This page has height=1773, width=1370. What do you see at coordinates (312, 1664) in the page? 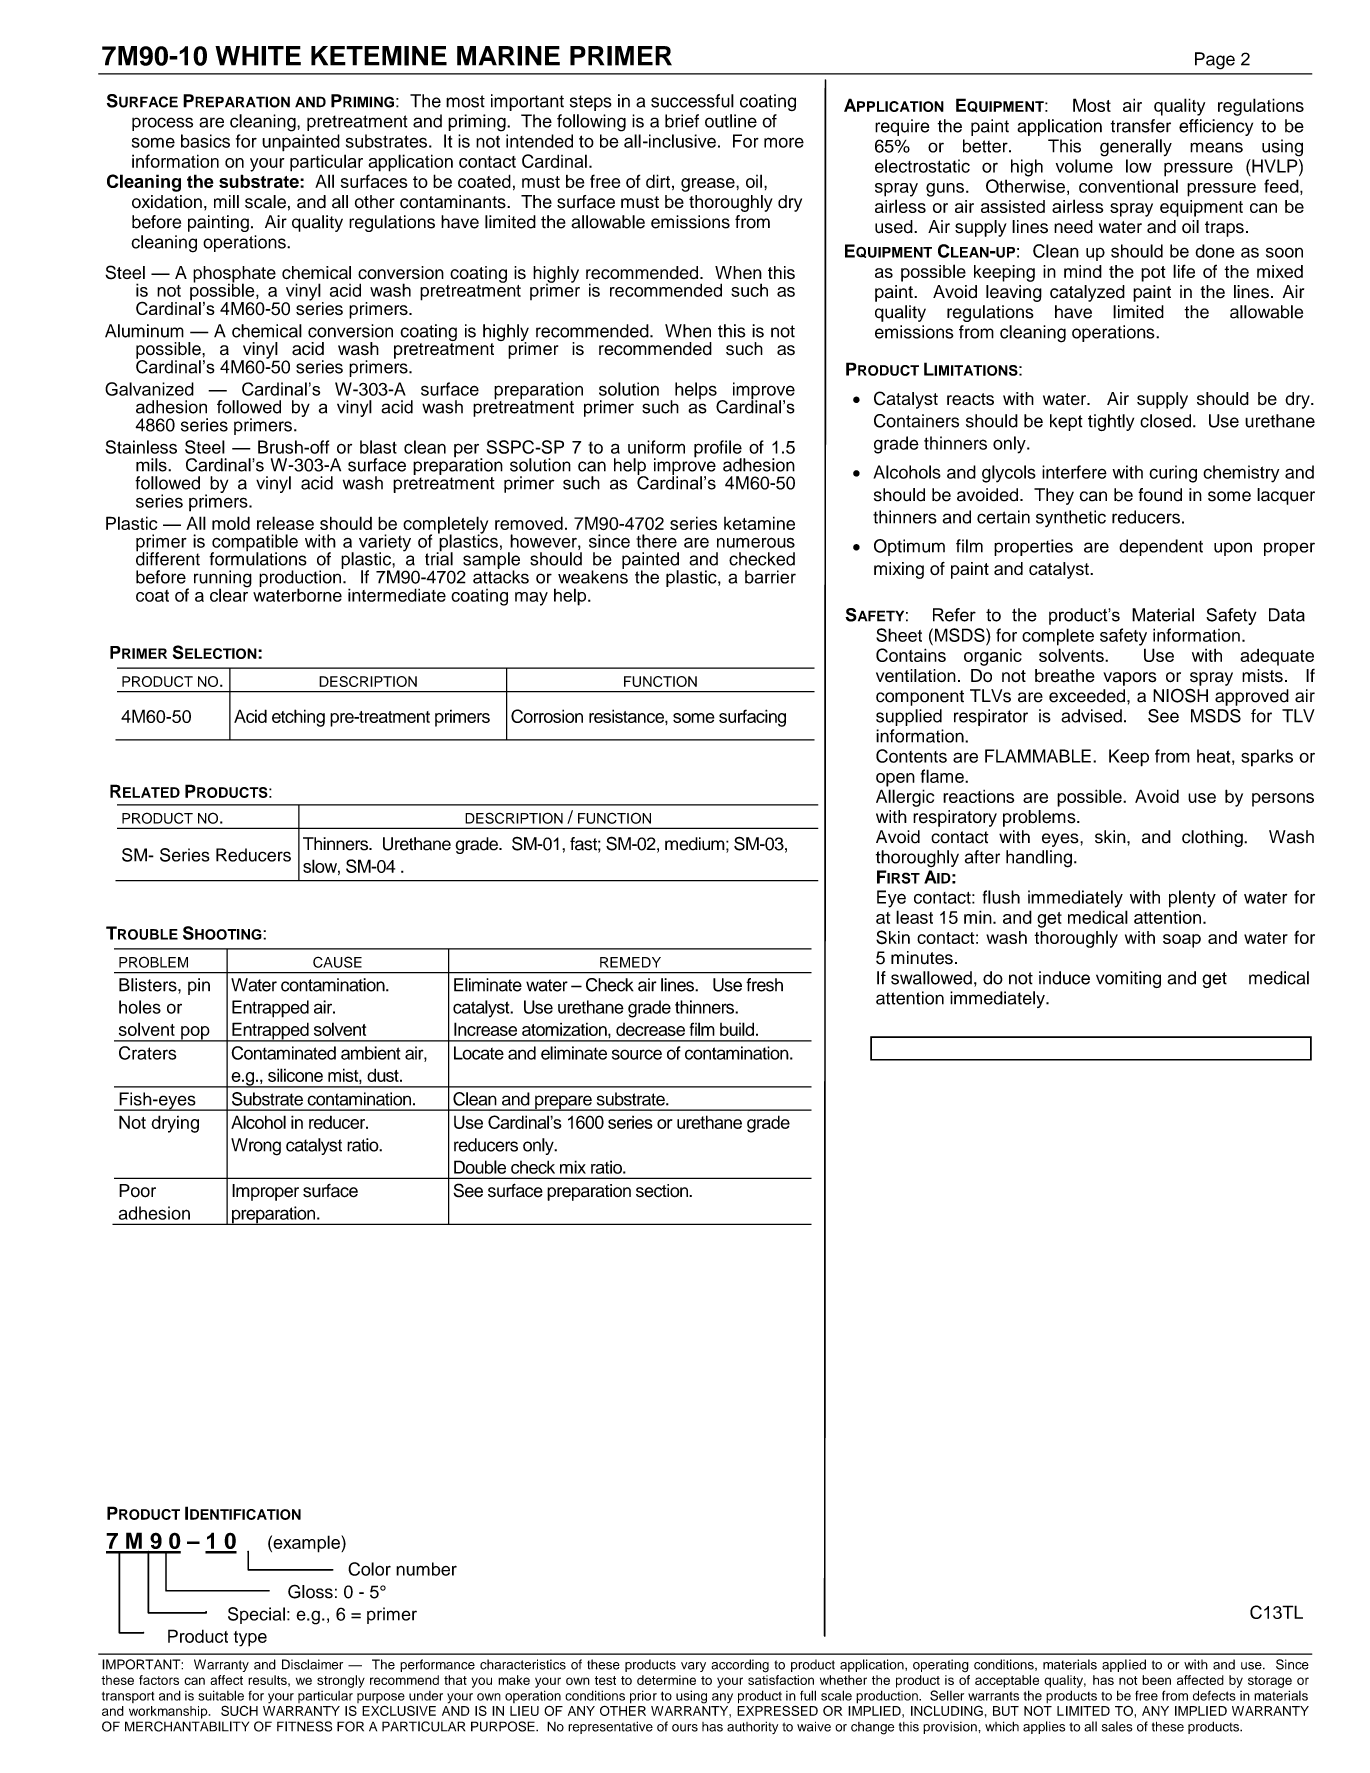
I see `Disclaimer` at bounding box center [312, 1664].
